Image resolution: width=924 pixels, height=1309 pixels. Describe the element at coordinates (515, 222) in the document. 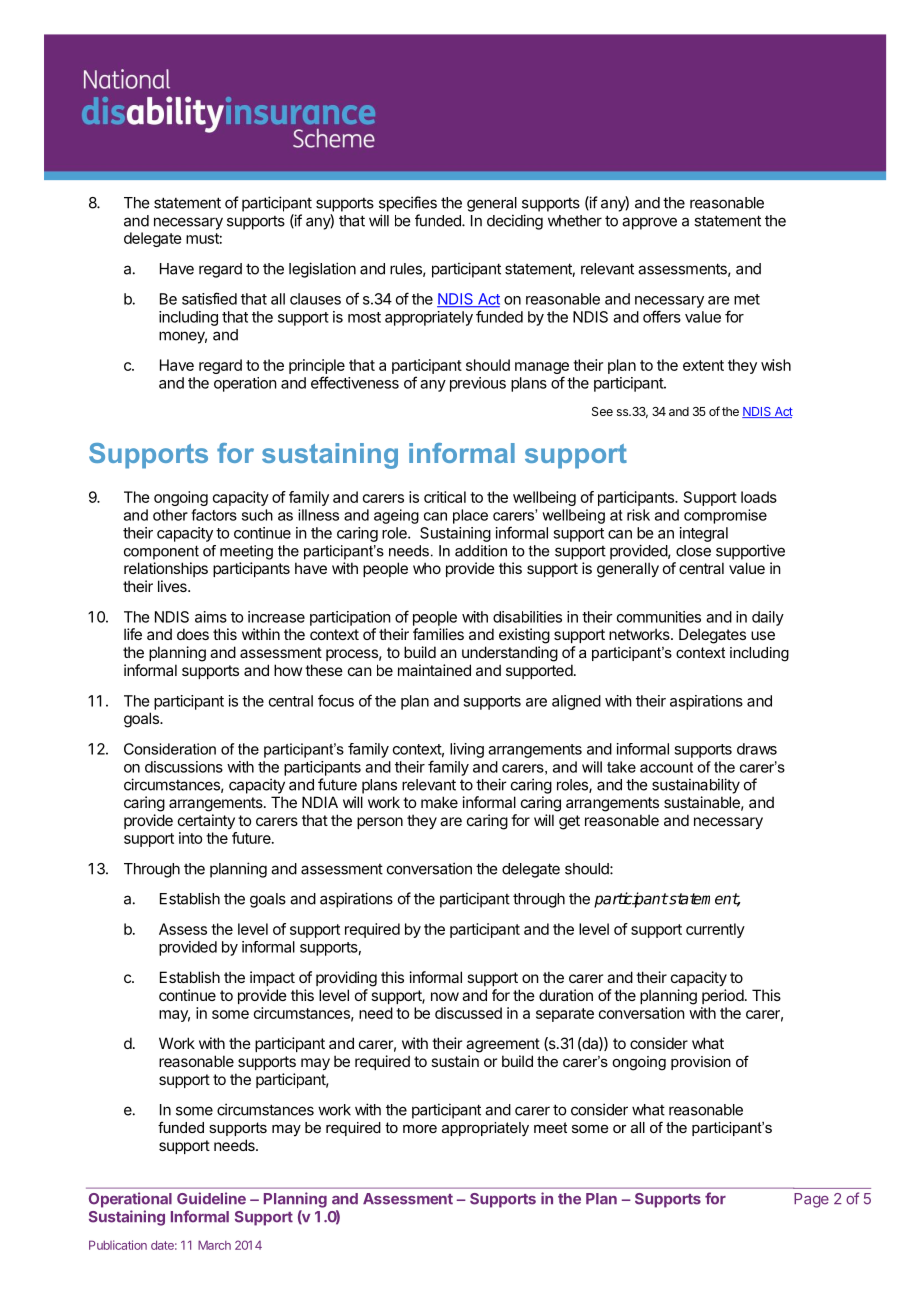

I see `deciding` at that location.
